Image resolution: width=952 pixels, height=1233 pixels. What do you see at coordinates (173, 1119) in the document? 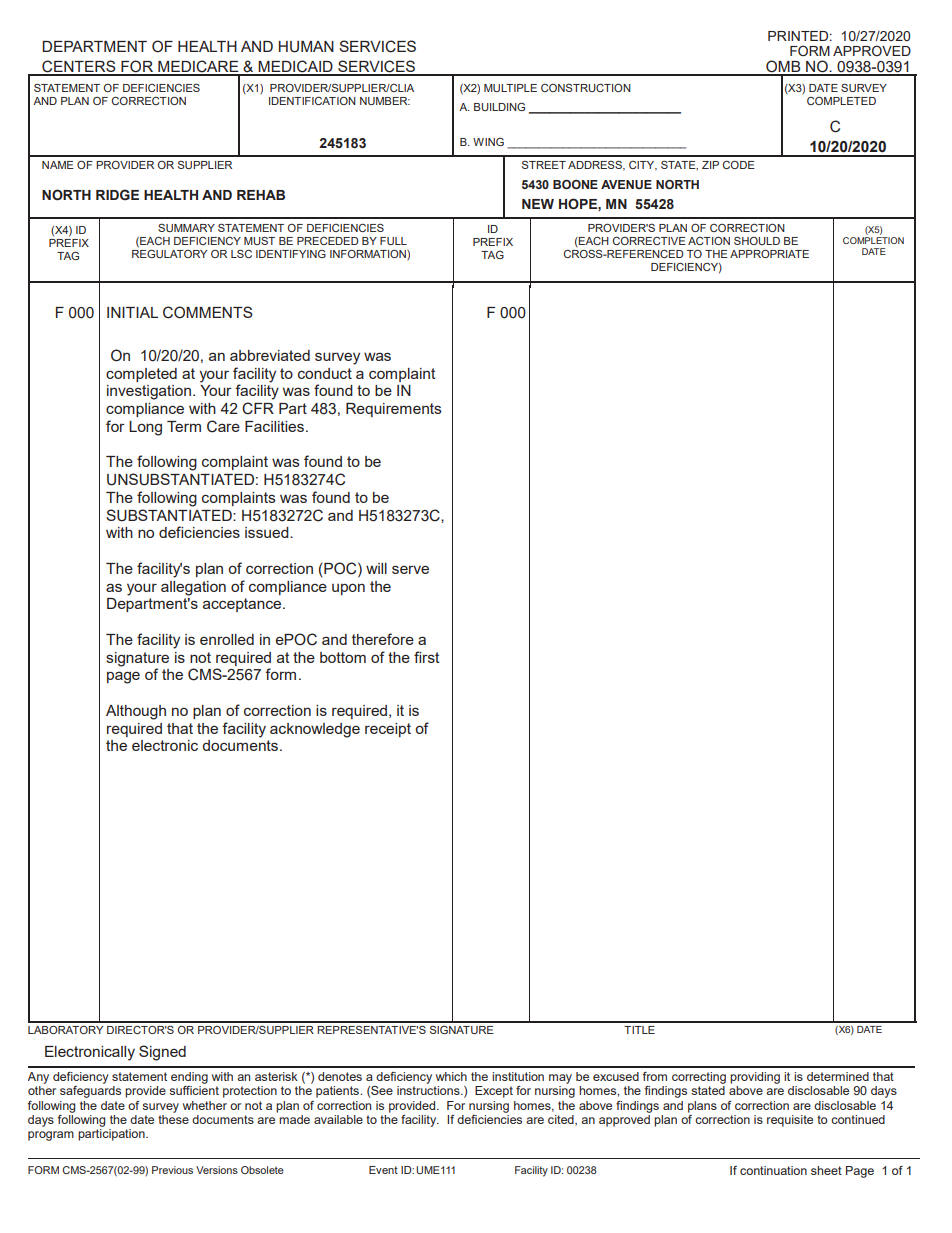
I see `these` at bounding box center [173, 1119].
